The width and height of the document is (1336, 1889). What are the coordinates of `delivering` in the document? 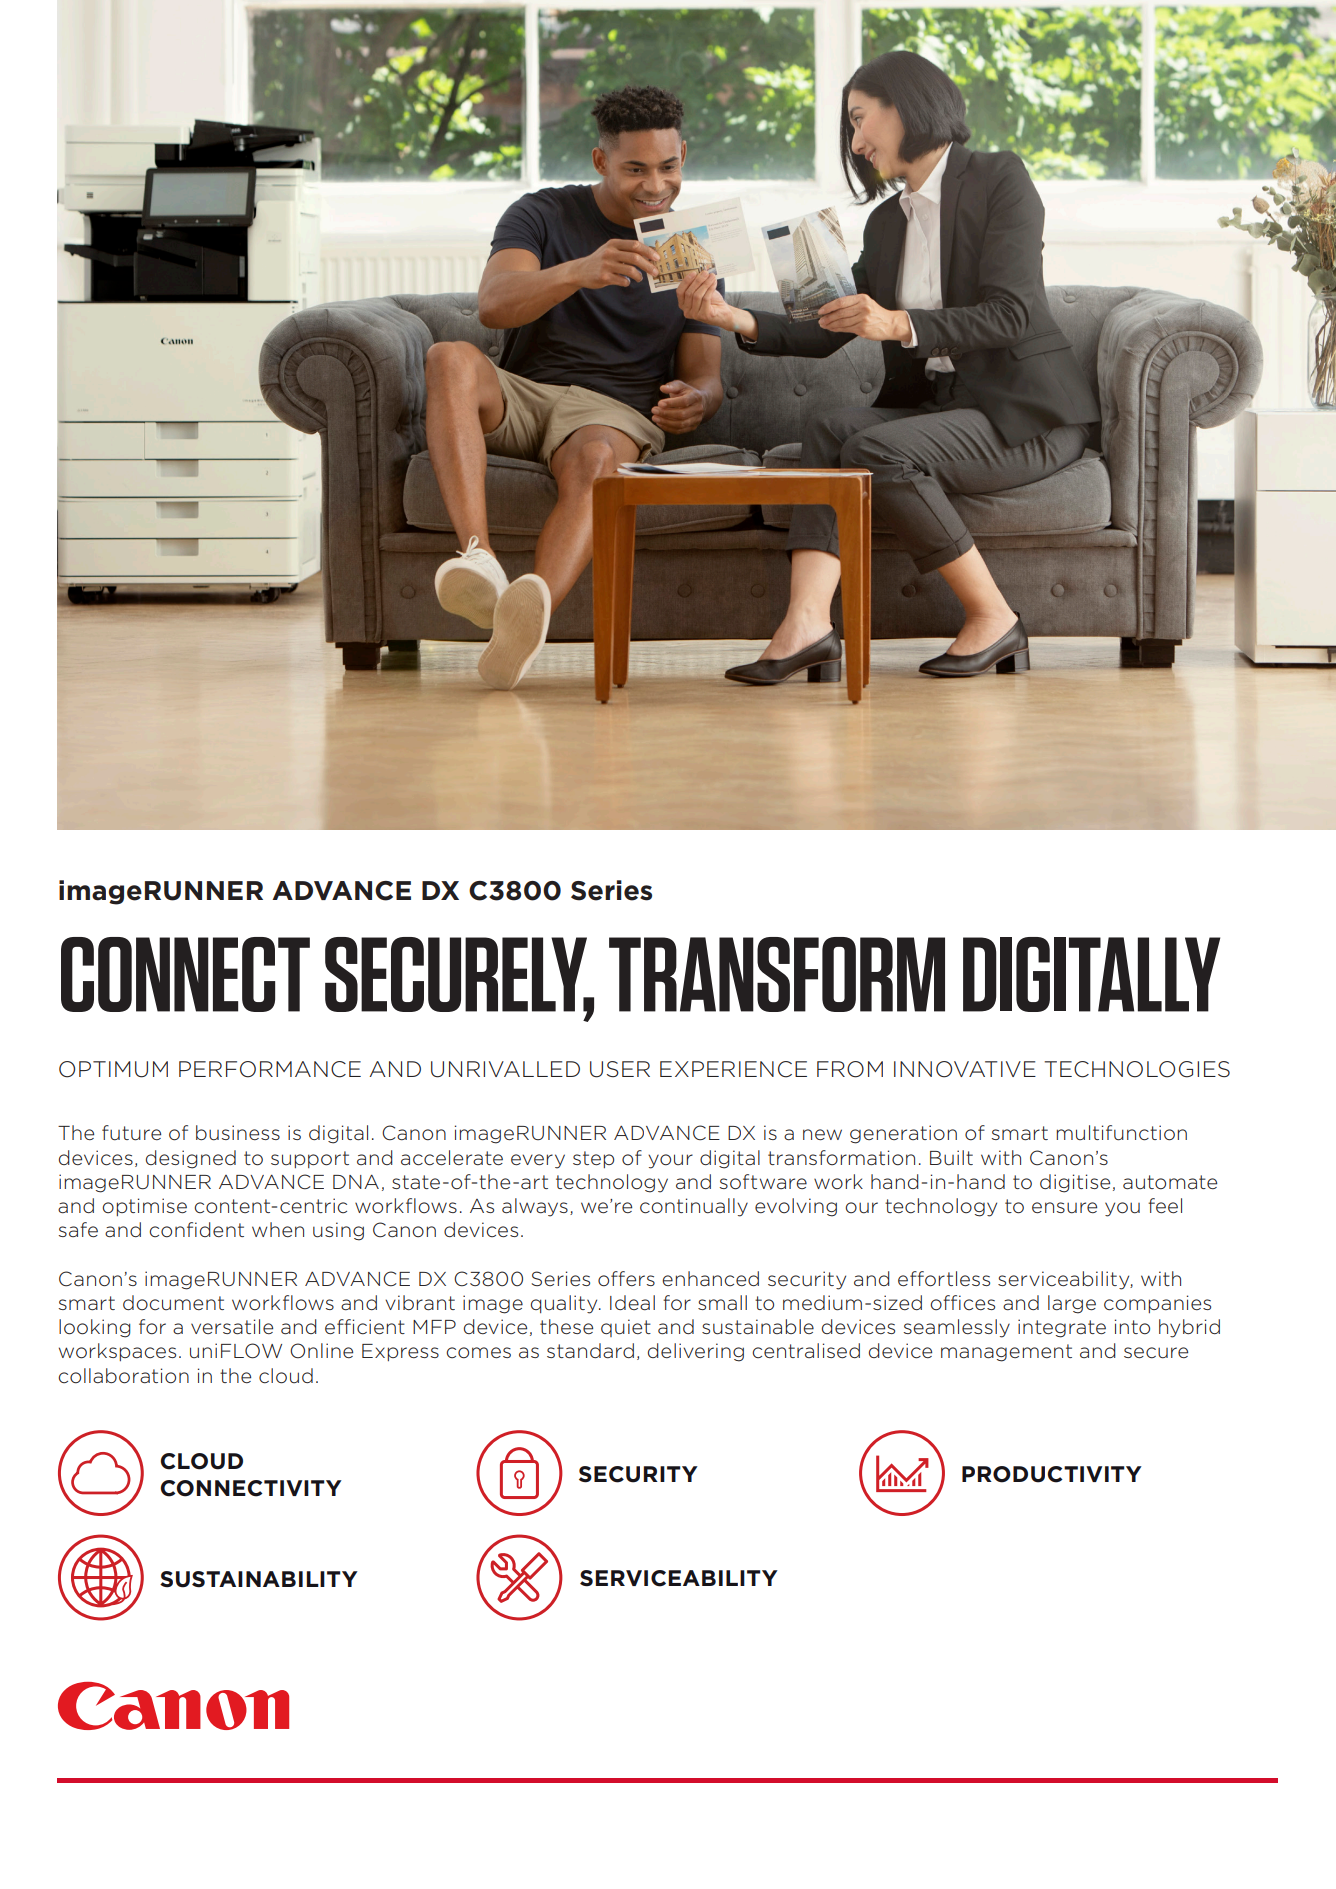 It's located at (696, 1352).
